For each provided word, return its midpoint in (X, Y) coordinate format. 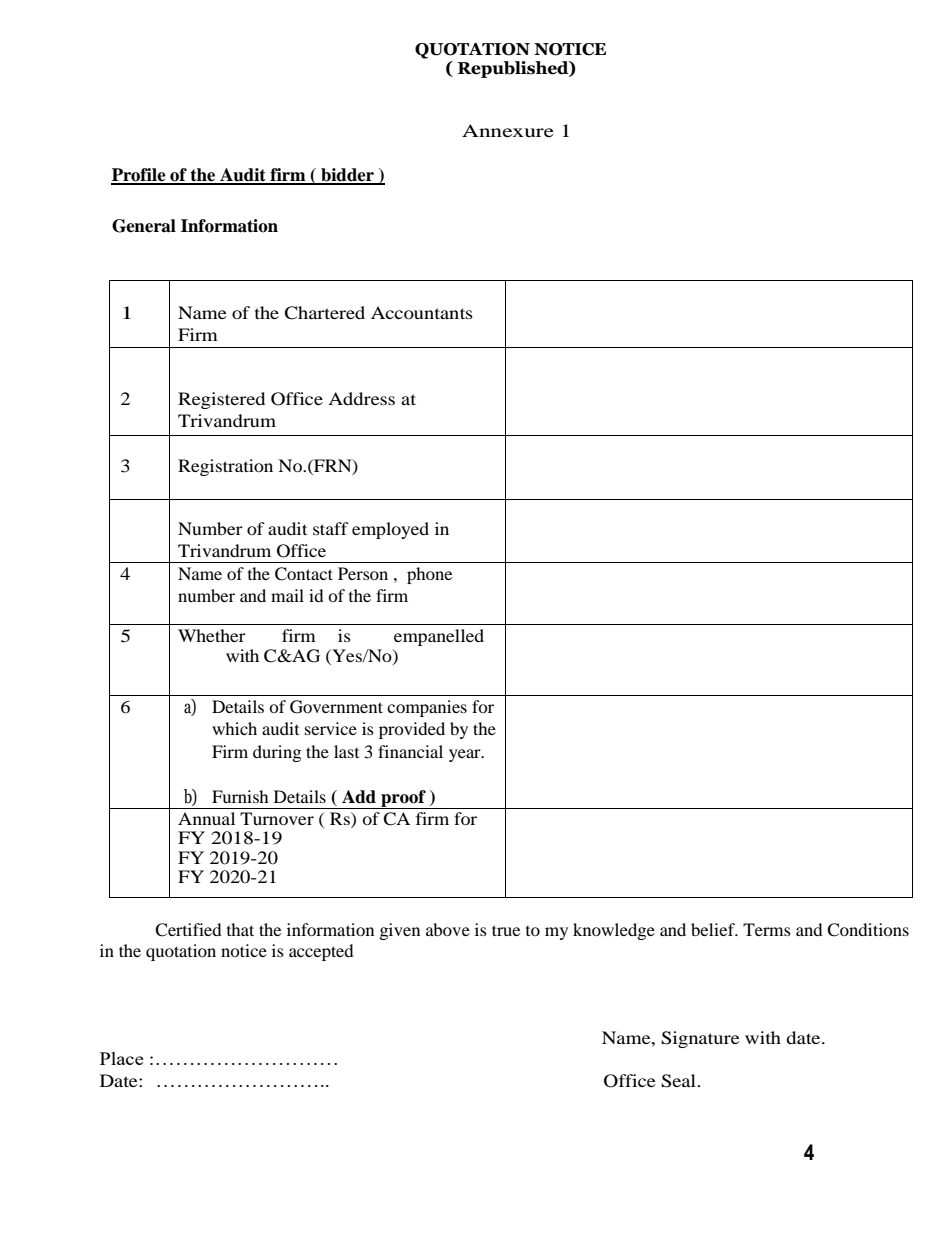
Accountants (422, 312)
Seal (679, 1081)
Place (121, 1058)
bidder (347, 176)
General (144, 226)
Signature (700, 1039)
